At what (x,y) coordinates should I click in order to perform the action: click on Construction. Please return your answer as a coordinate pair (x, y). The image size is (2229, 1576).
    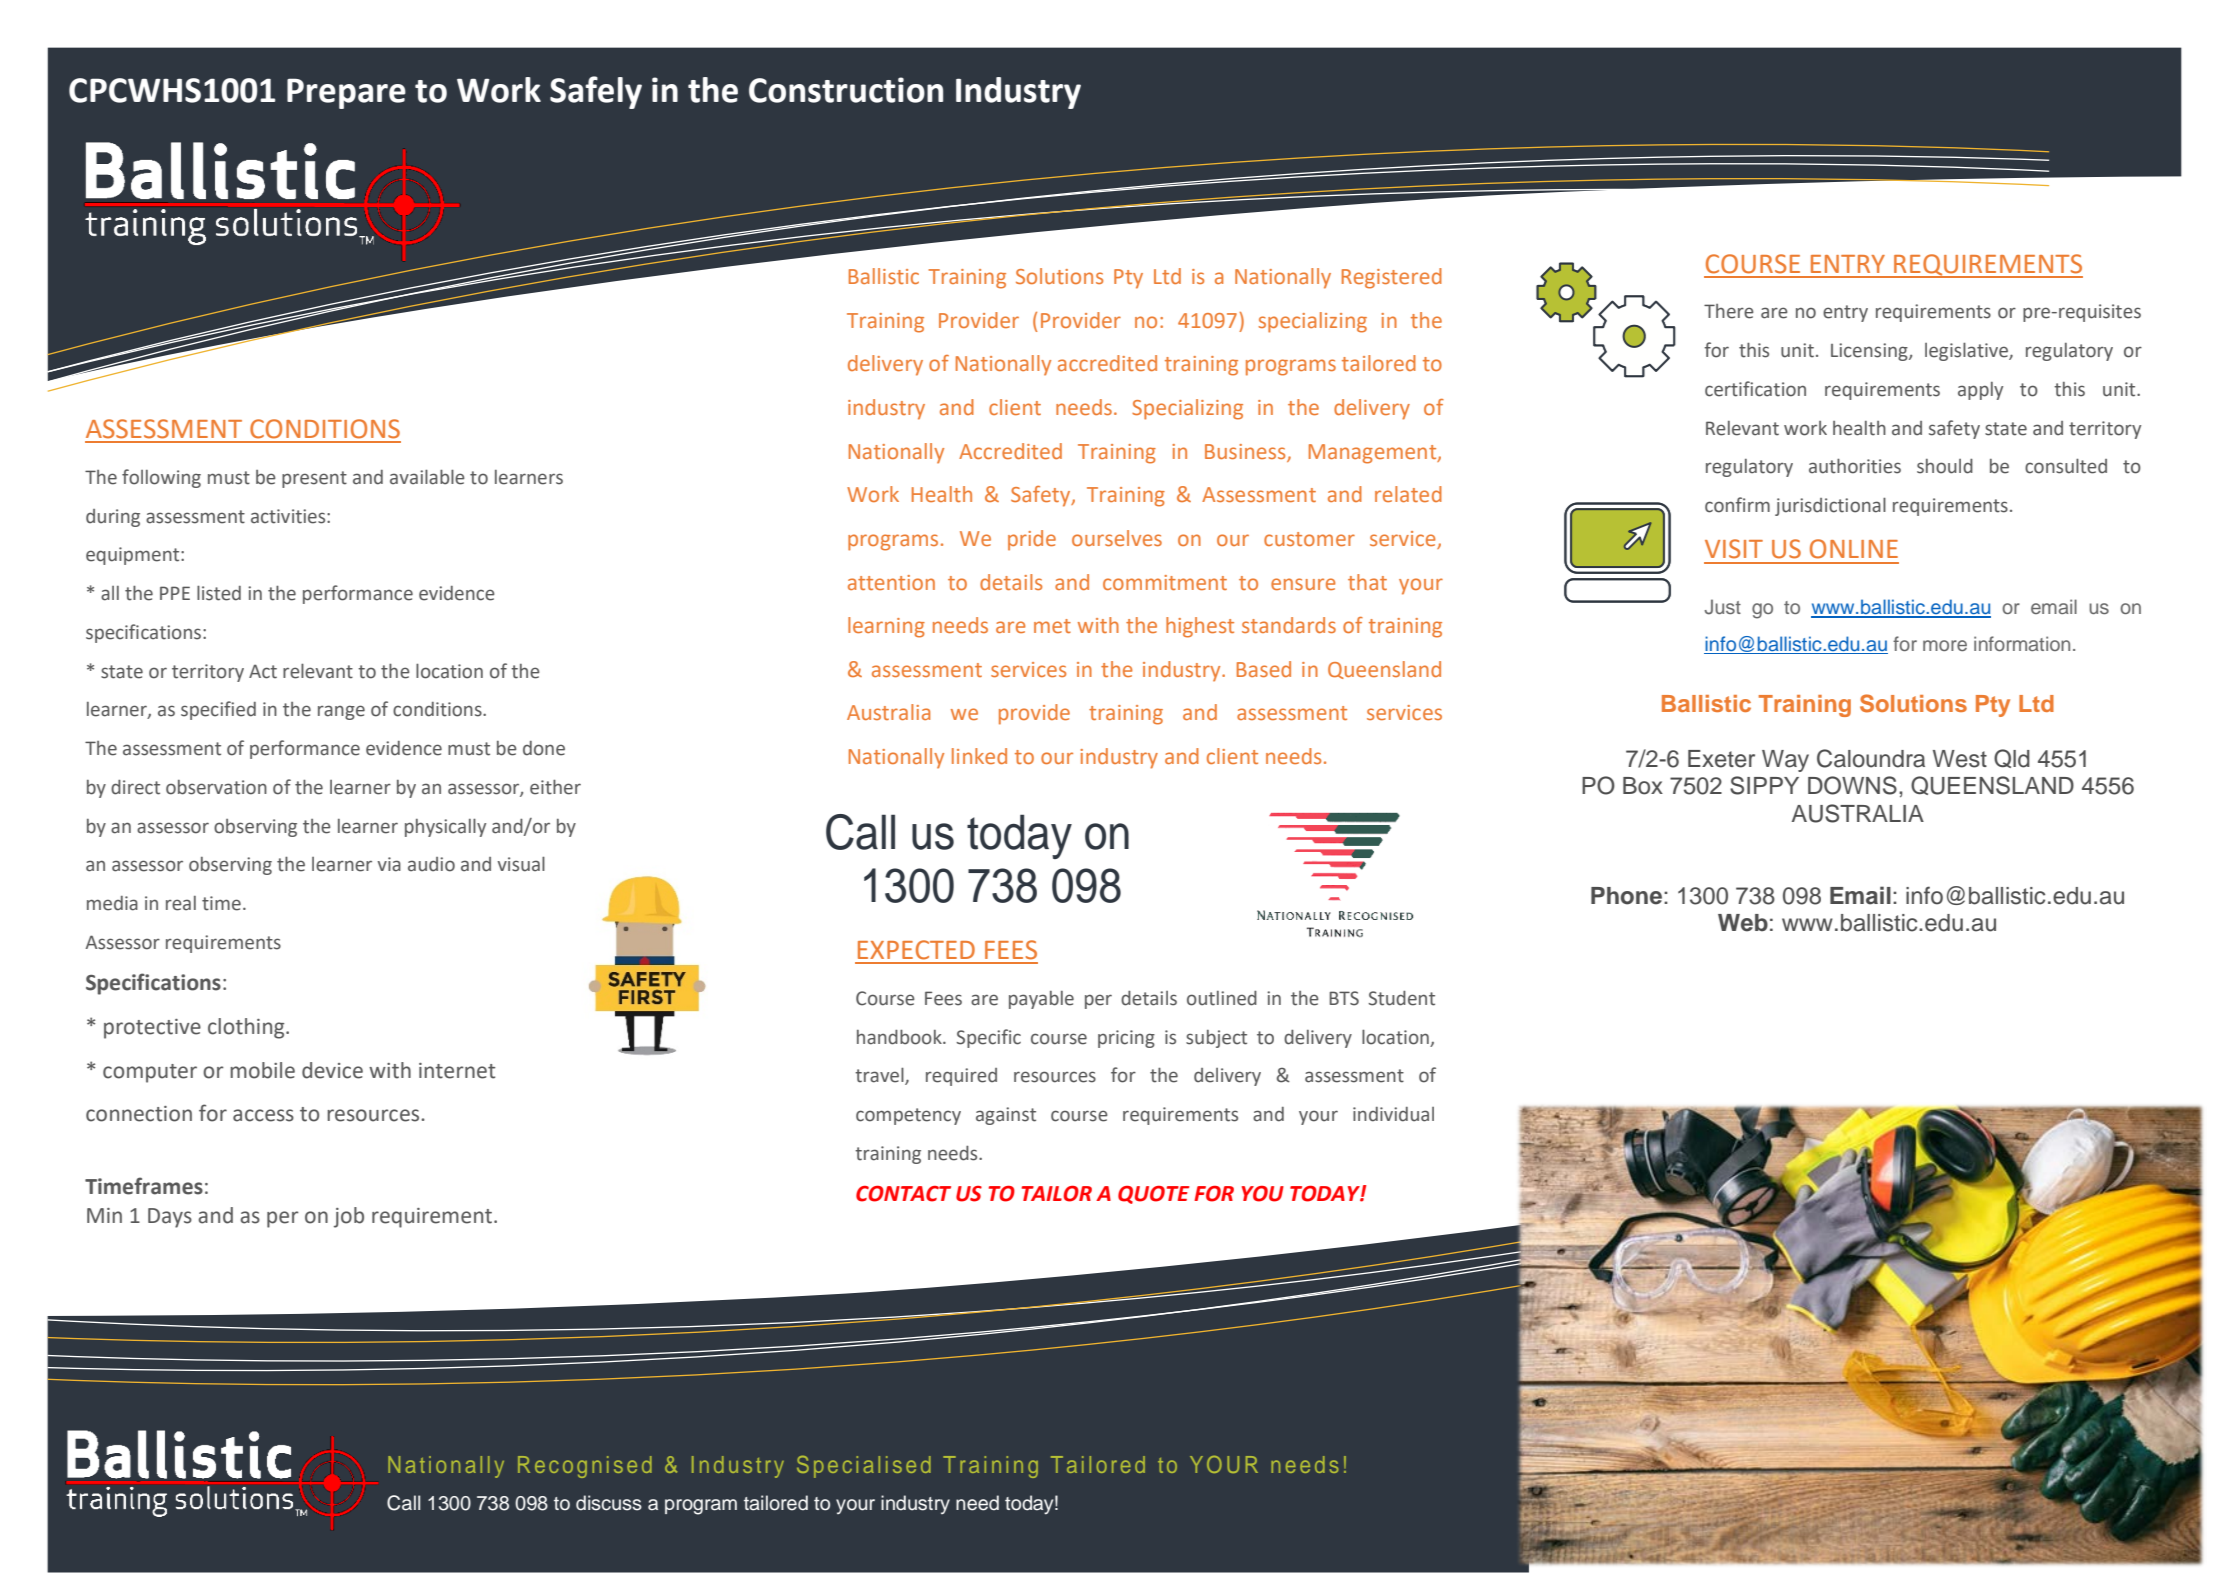
    Looking at the image, I should click on (846, 90).
